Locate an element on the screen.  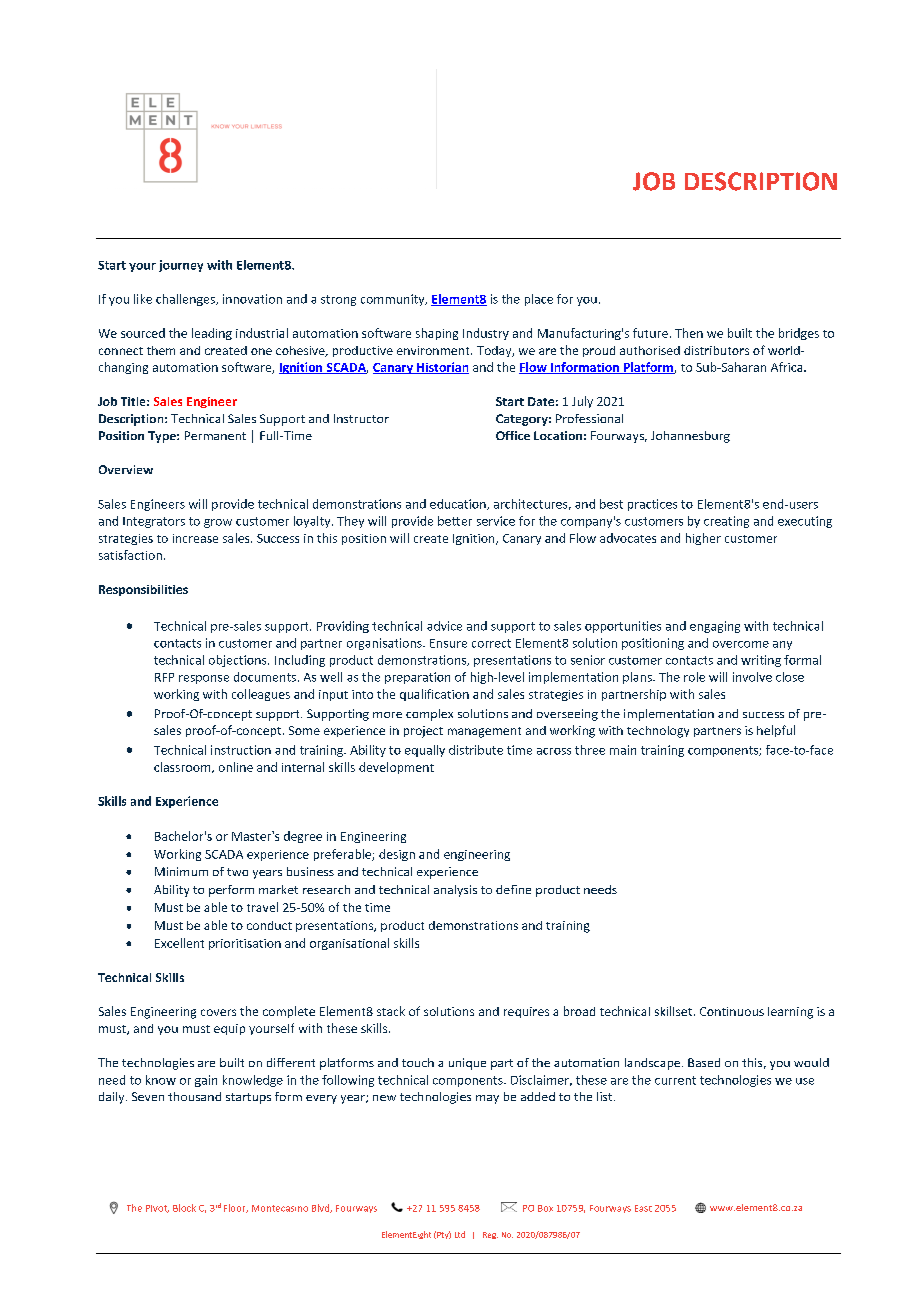
helpful is located at coordinates (776, 731).
